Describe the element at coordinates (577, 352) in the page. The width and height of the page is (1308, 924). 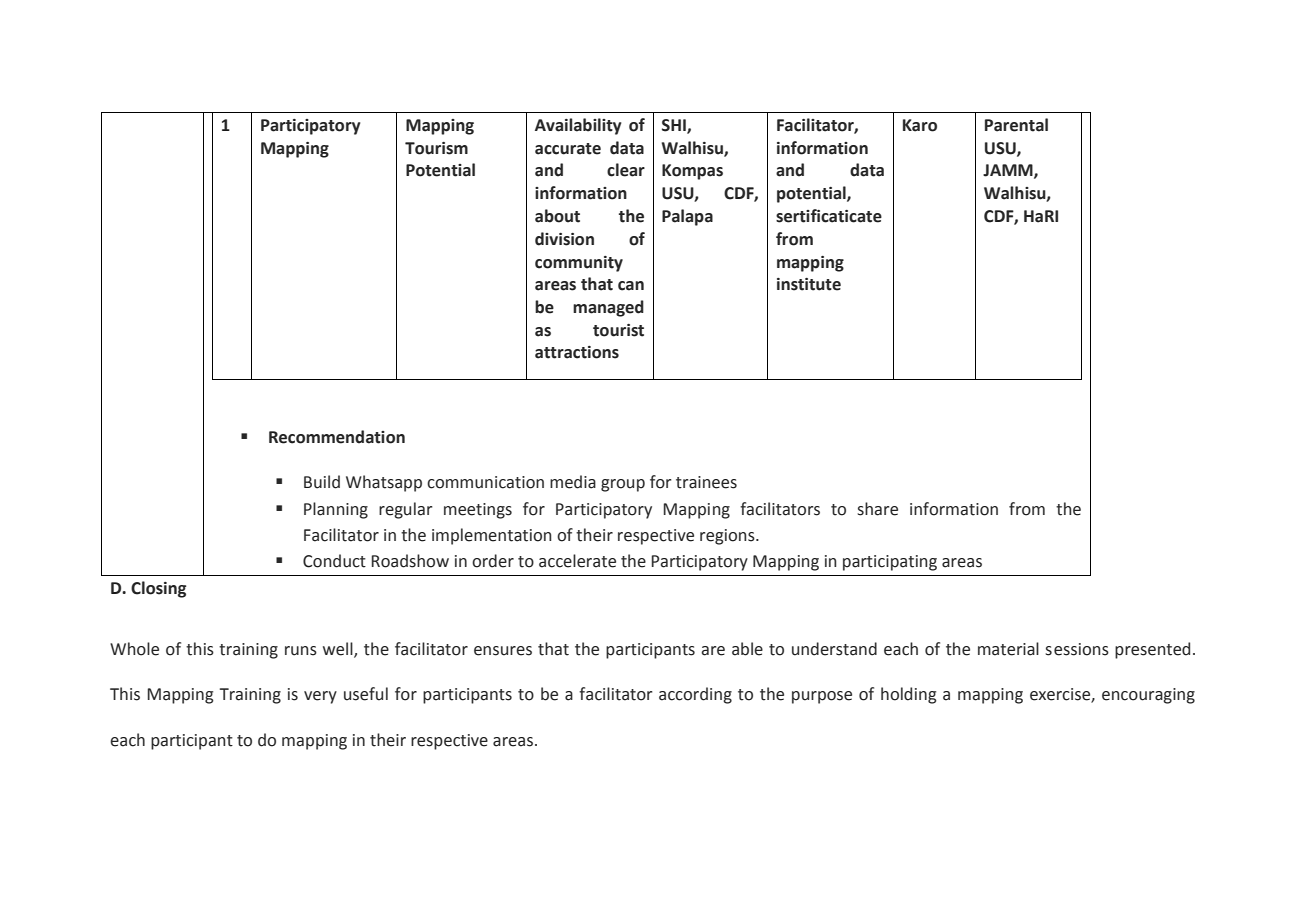
I see `attractions` at that location.
